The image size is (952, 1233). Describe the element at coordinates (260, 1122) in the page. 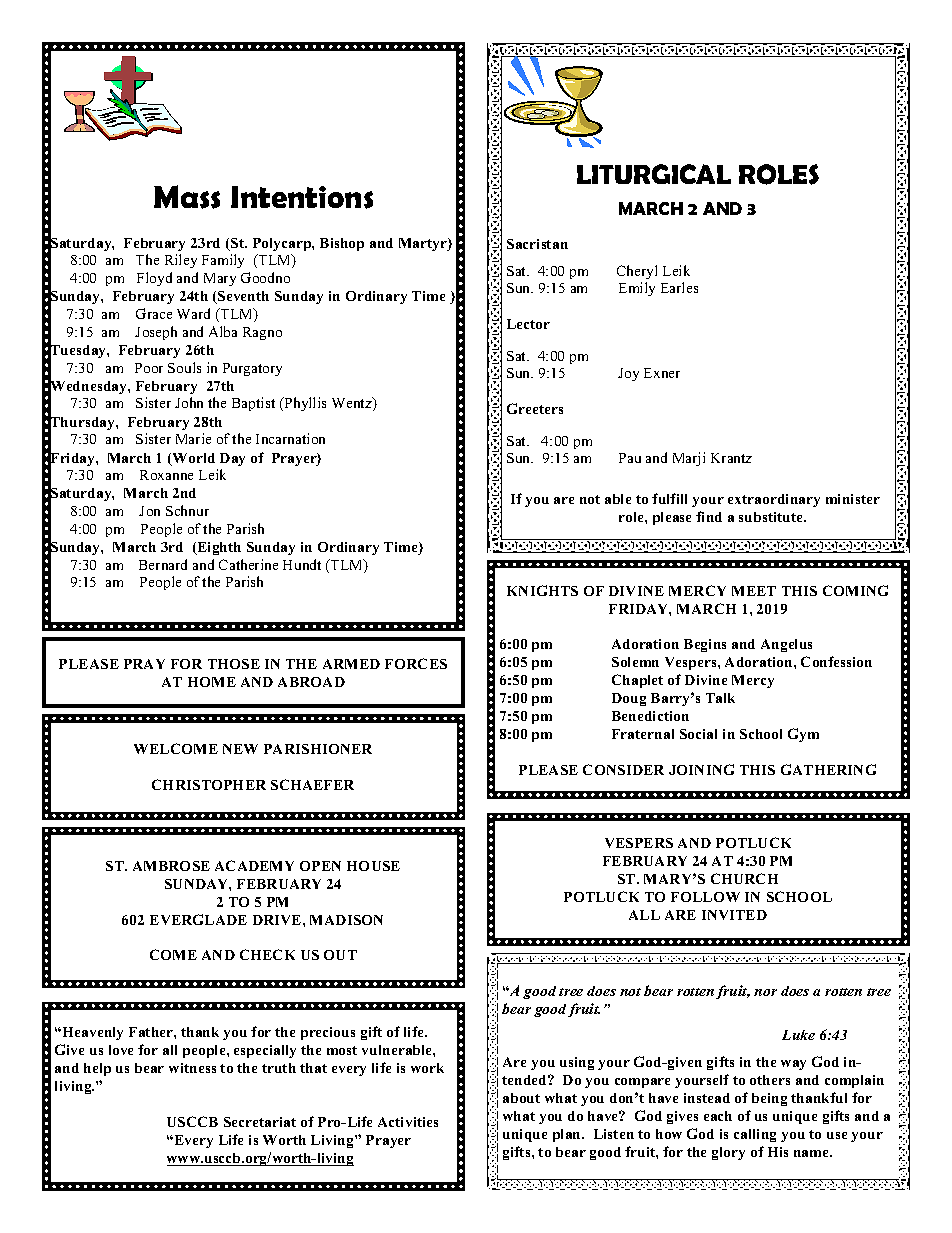

I see `Secretariat` at that location.
